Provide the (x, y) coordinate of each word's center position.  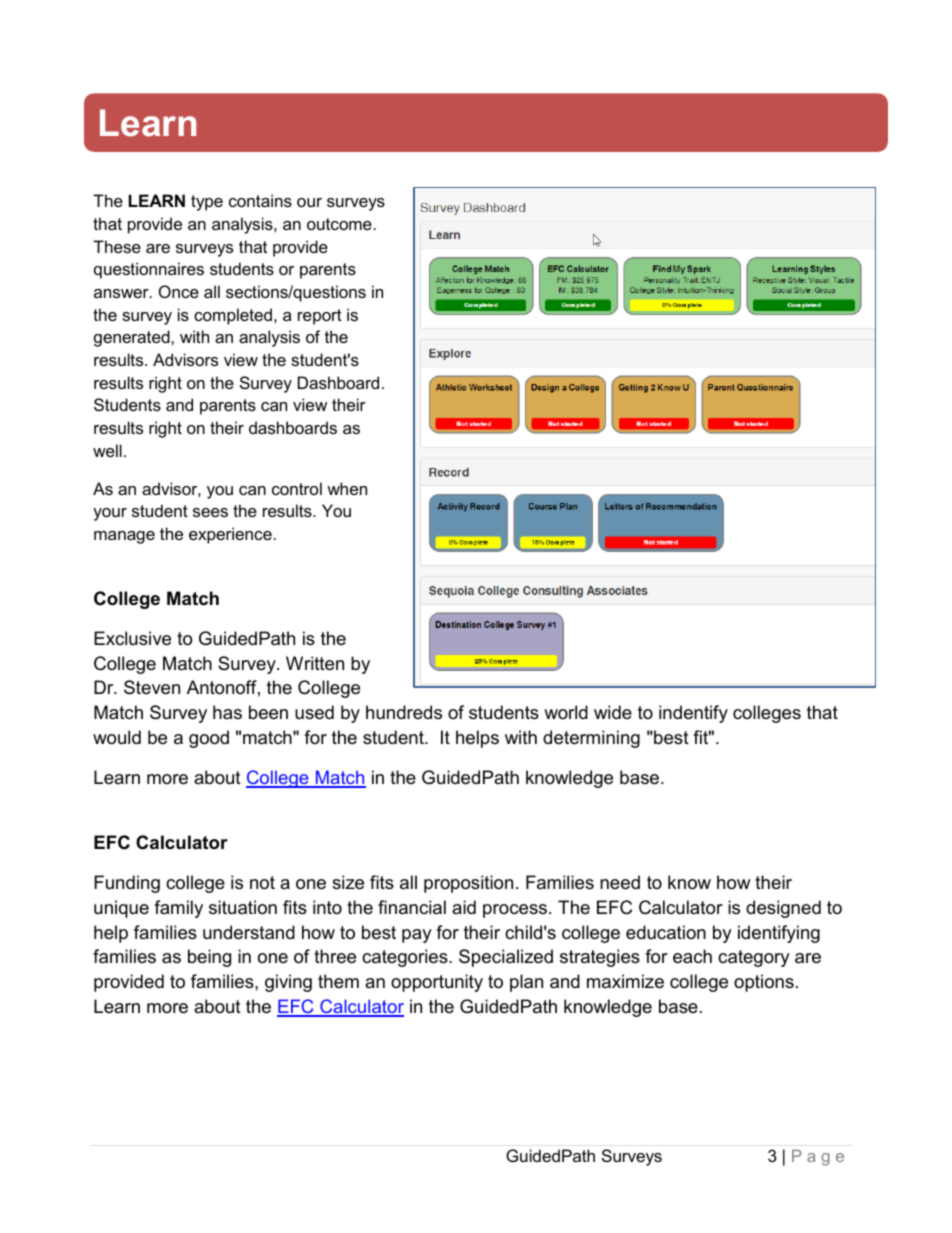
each (692, 956)
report (320, 317)
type (207, 203)
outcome (339, 224)
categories (406, 958)
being (209, 958)
